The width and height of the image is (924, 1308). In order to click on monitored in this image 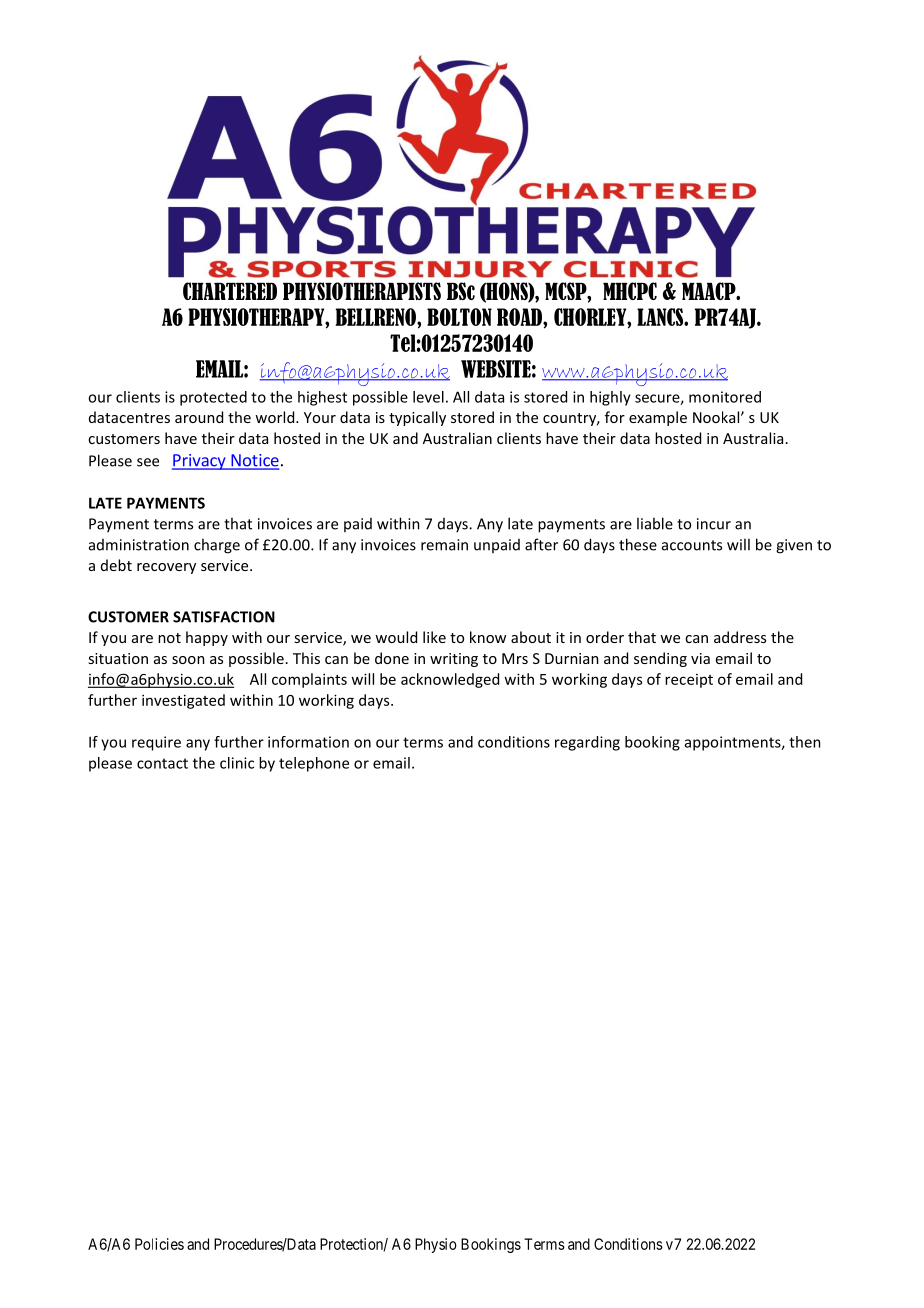, I will do `click(725, 397)`.
